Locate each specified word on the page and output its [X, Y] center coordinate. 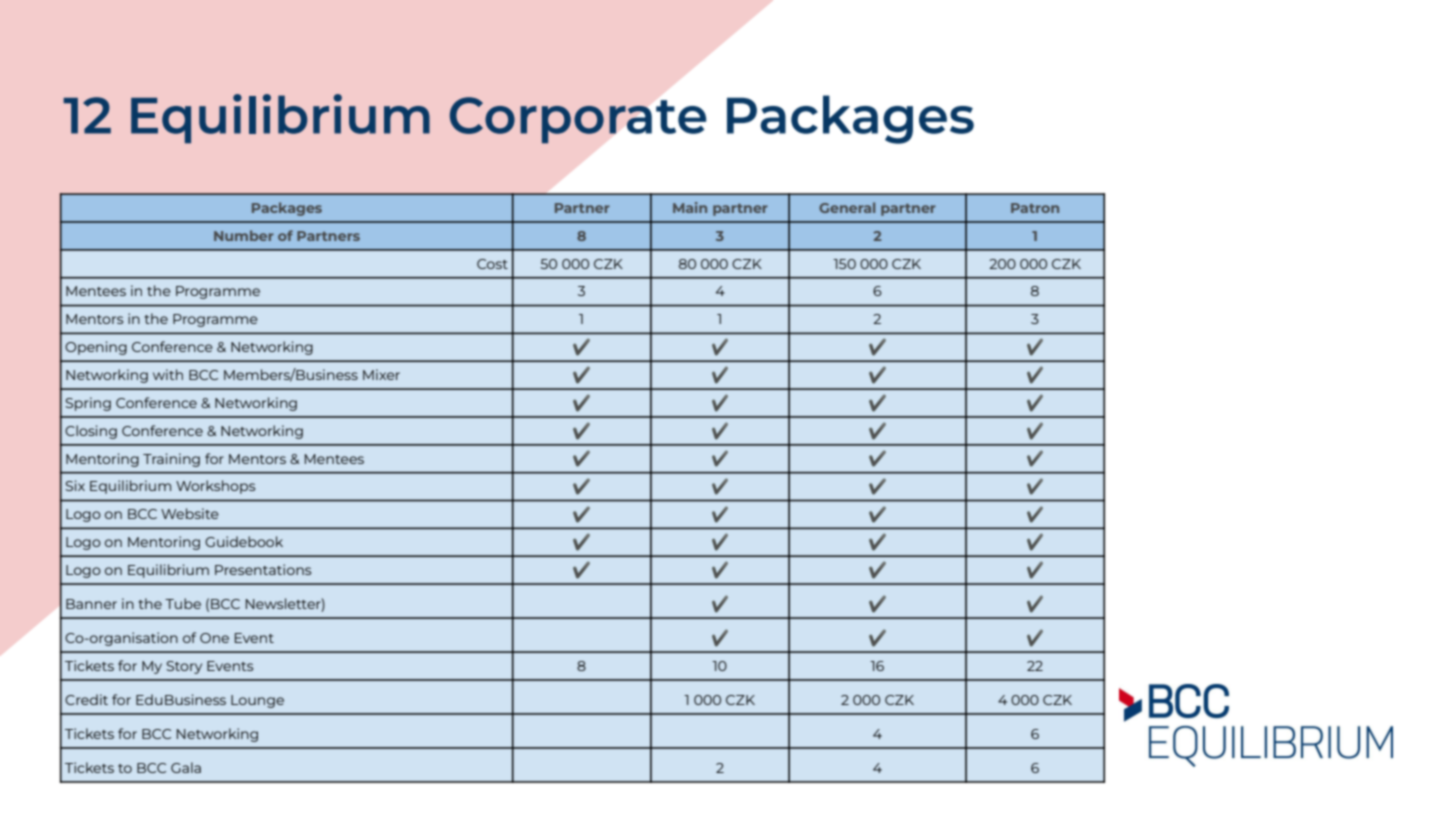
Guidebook [244, 541]
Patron [1035, 208]
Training [171, 460]
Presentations [263, 569]
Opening [96, 348]
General [847, 207]
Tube [183, 603]
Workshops [215, 487]
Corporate [578, 120]
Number [244, 235]
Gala [186, 767]
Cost [492, 264]
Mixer [381, 374]
